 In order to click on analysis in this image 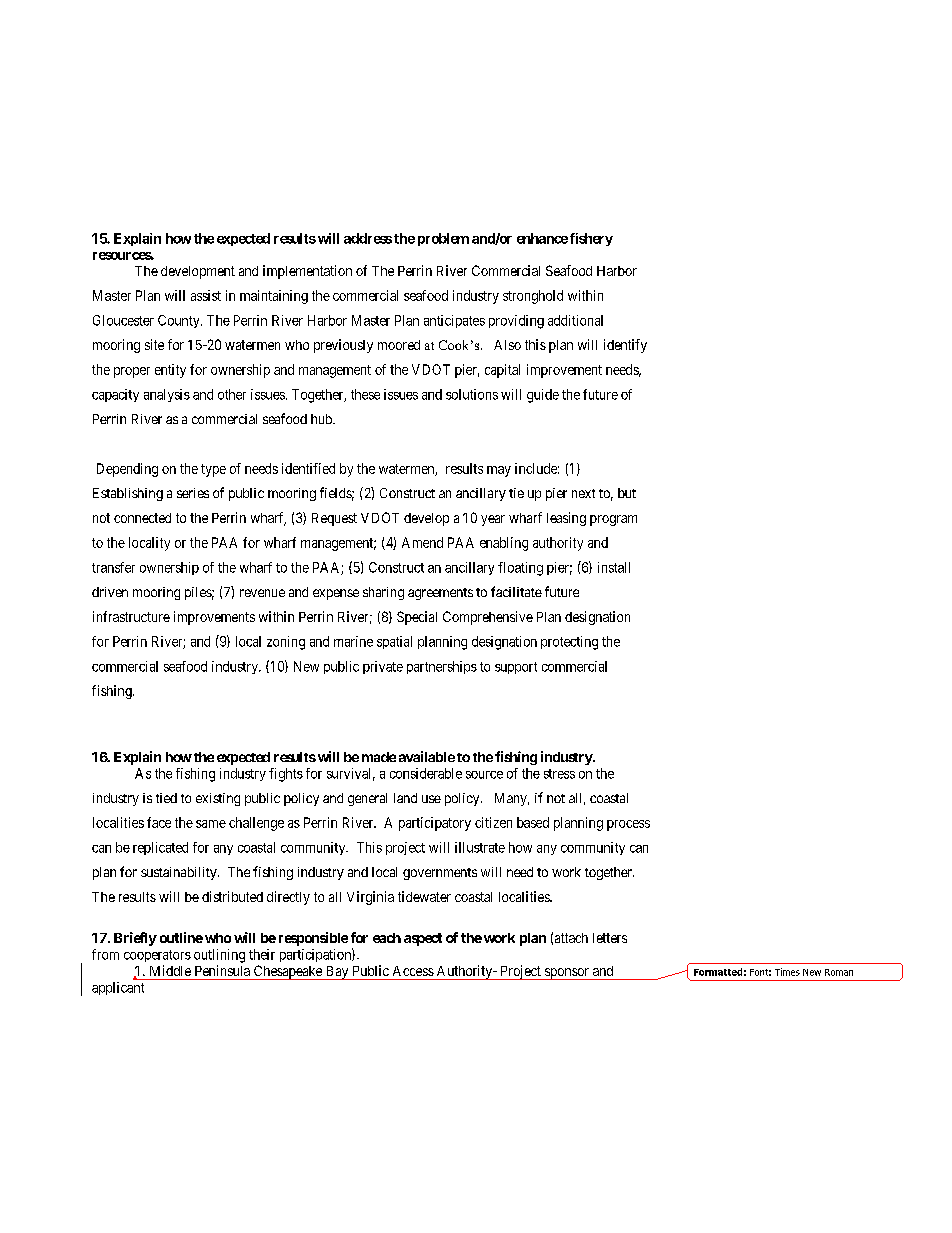, I will do `click(167, 395)`.
